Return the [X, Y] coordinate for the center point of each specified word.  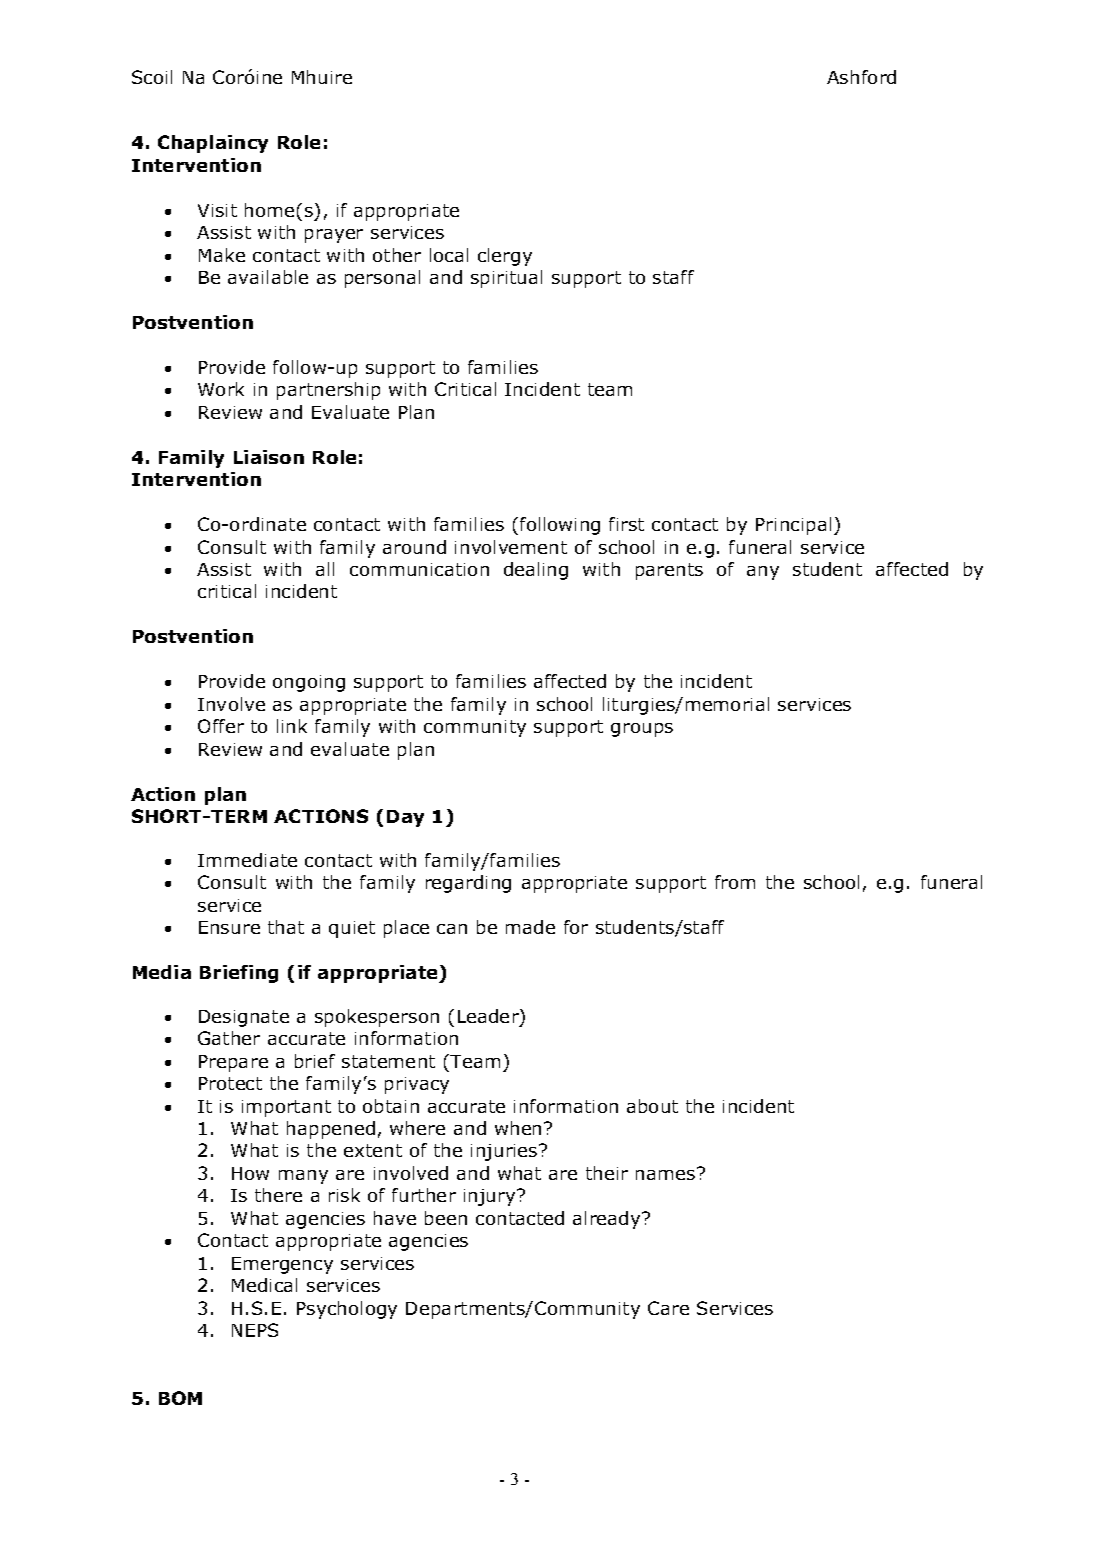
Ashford [861, 77]
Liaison [269, 457]
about [652, 1106]
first [626, 524]
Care [668, 1308]
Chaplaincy [213, 144]
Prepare [233, 1063]
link [292, 726]
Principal [793, 526]
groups [642, 730]
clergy [505, 257]
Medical [264, 1285]
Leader [489, 1017]
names [667, 1174]
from [735, 882]
